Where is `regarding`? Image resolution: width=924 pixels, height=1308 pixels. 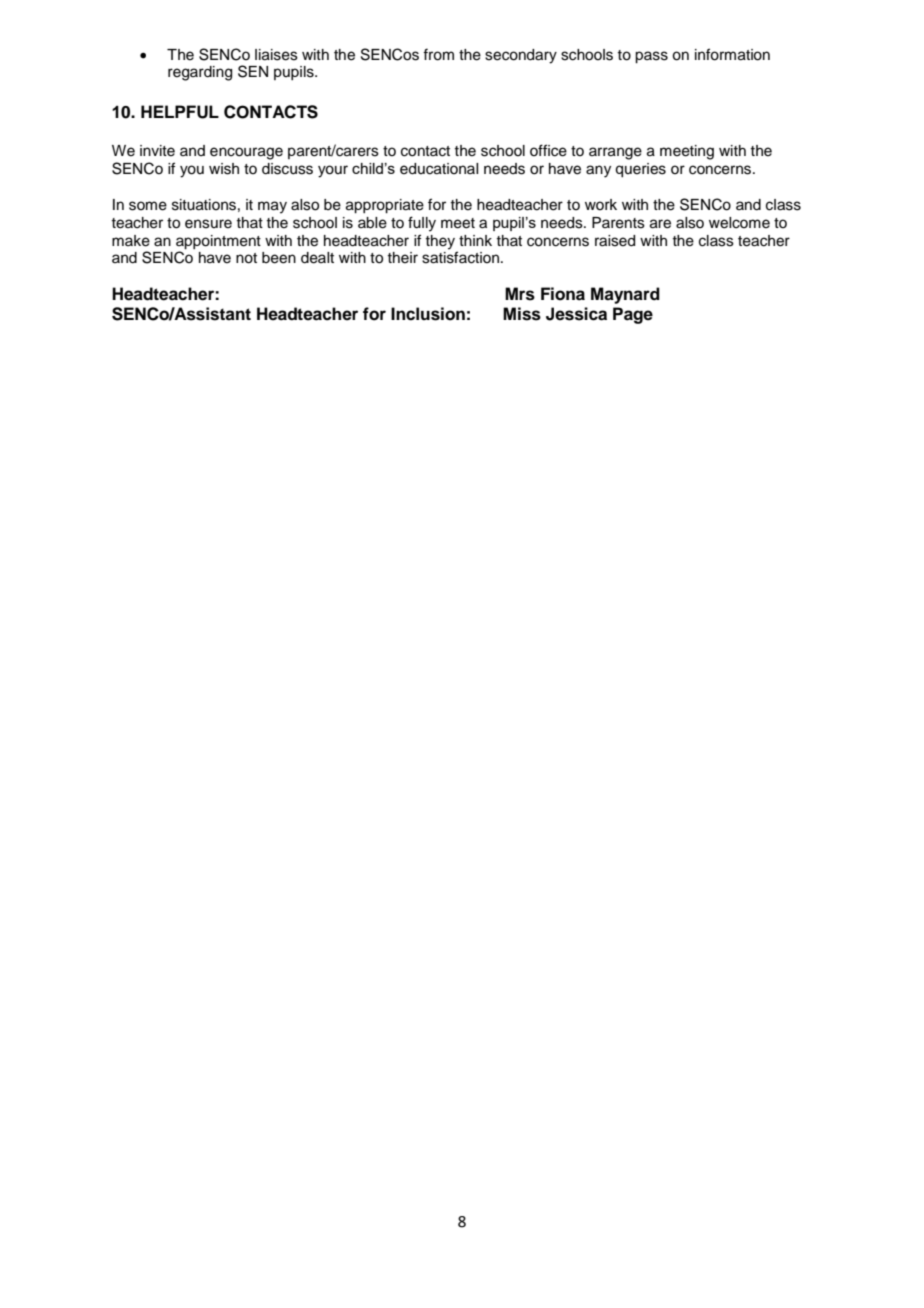 regarding is located at coordinates (200, 73).
